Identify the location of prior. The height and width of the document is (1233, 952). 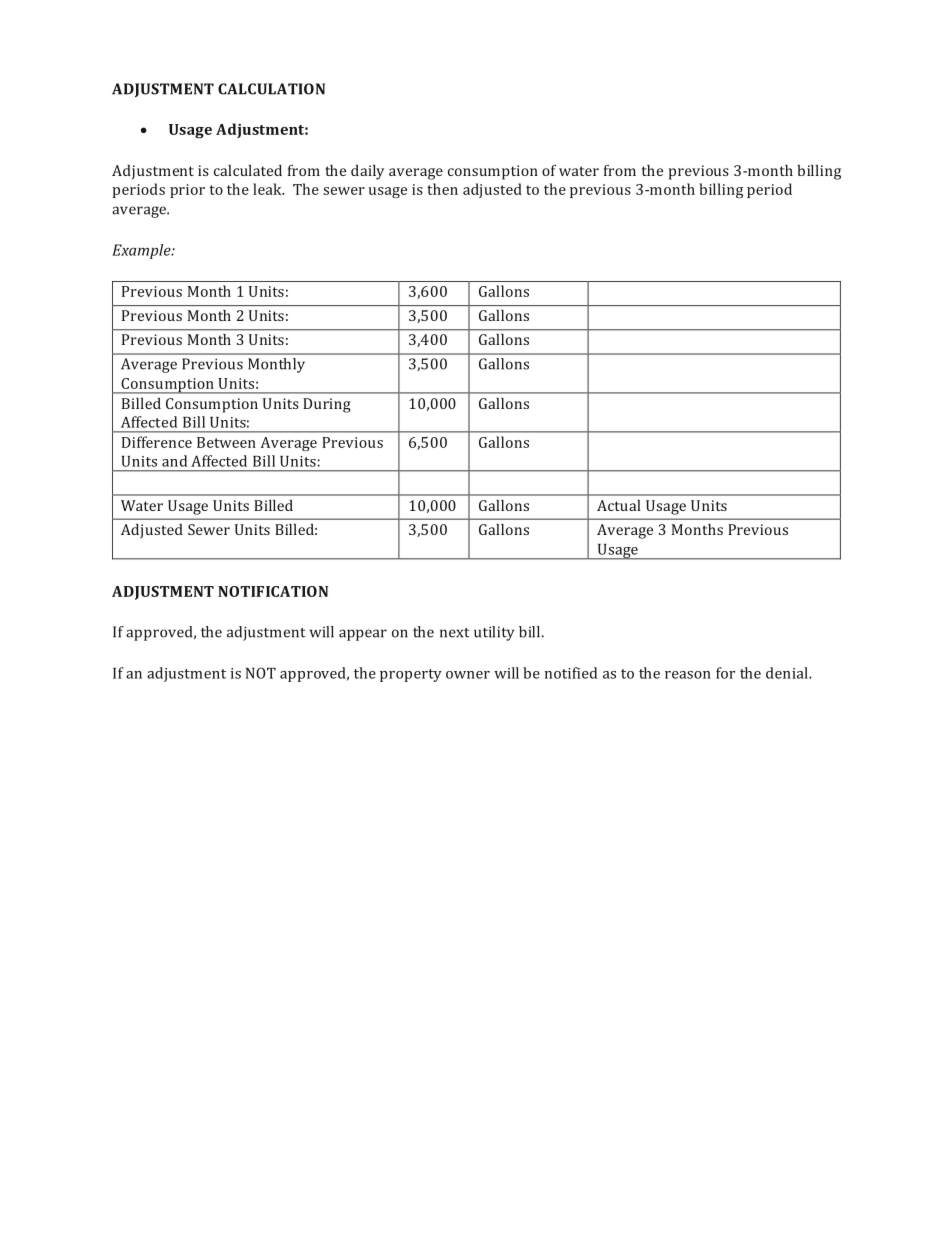
(187, 191).
